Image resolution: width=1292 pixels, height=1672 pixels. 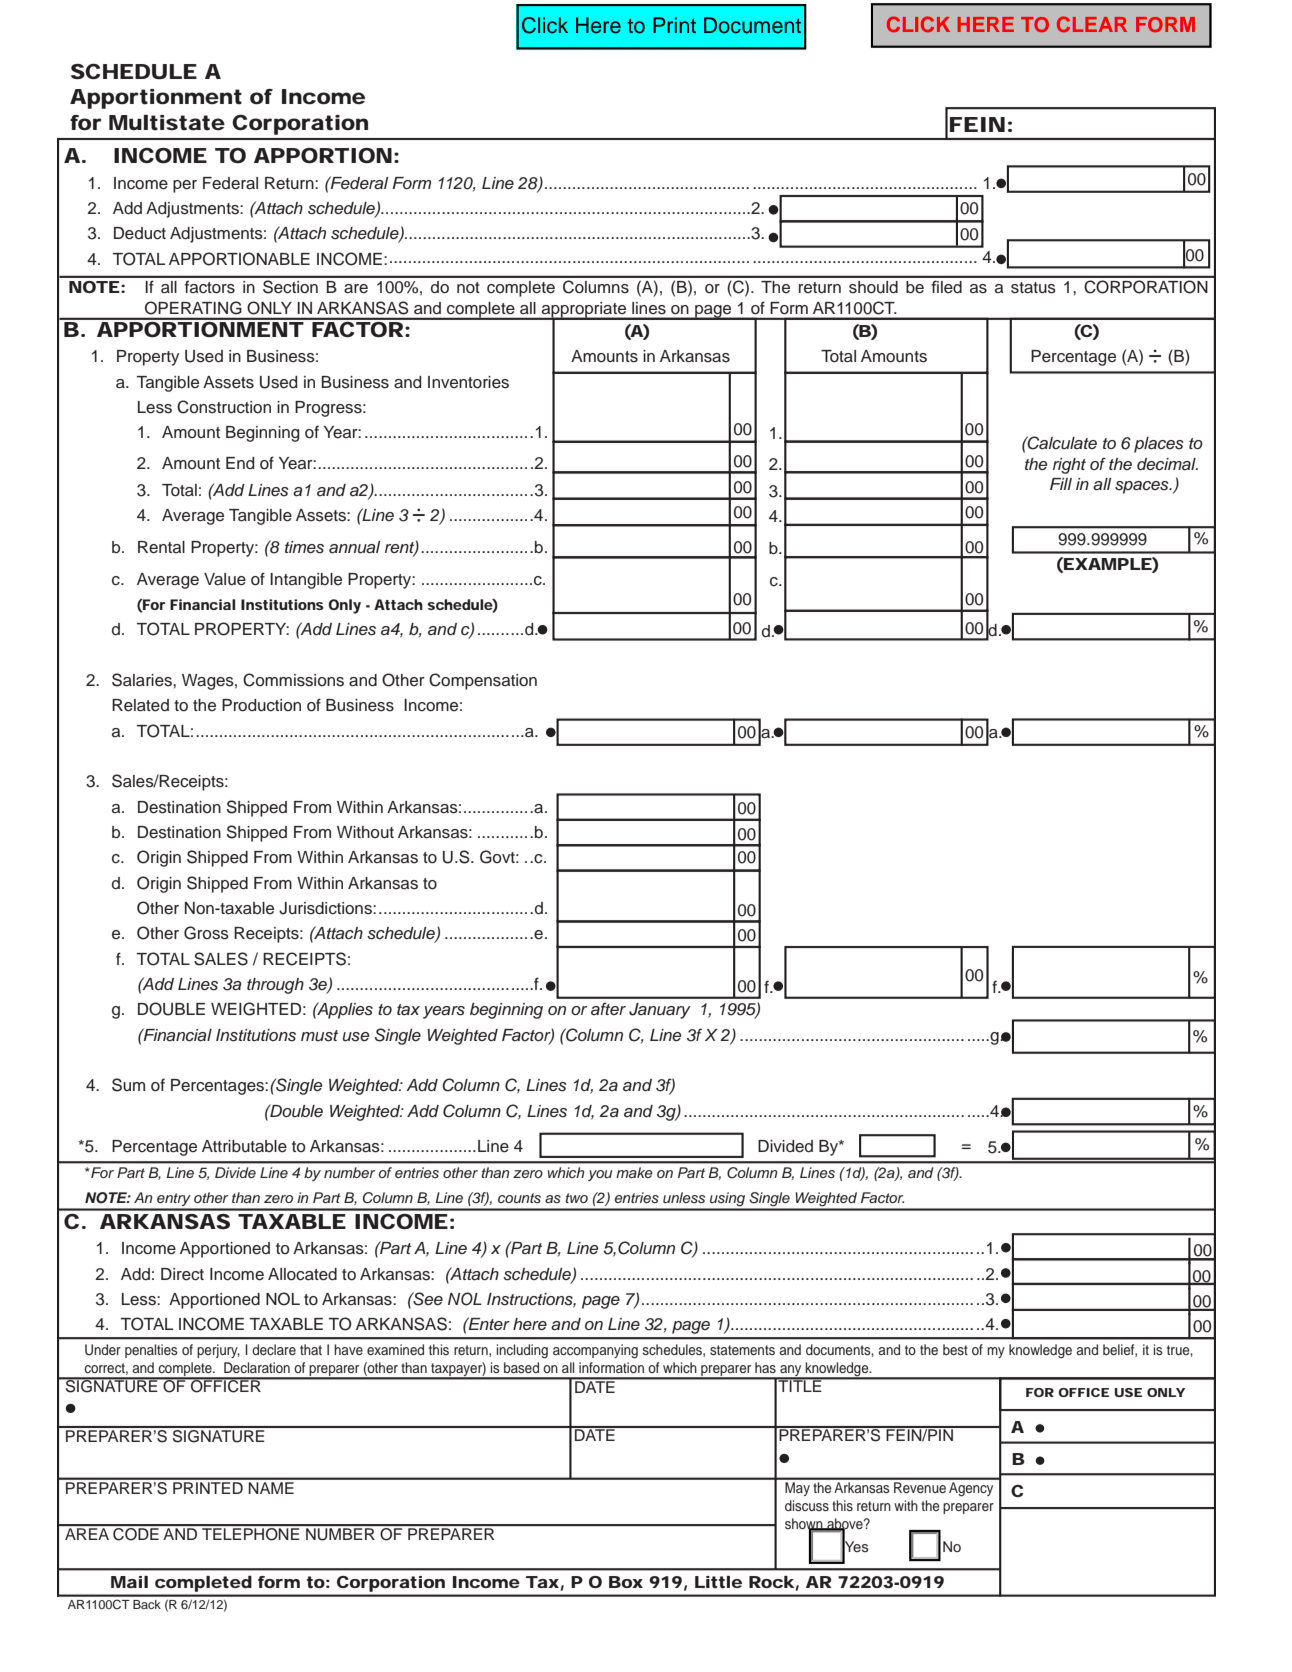 I want to click on January, so click(x=660, y=1011).
